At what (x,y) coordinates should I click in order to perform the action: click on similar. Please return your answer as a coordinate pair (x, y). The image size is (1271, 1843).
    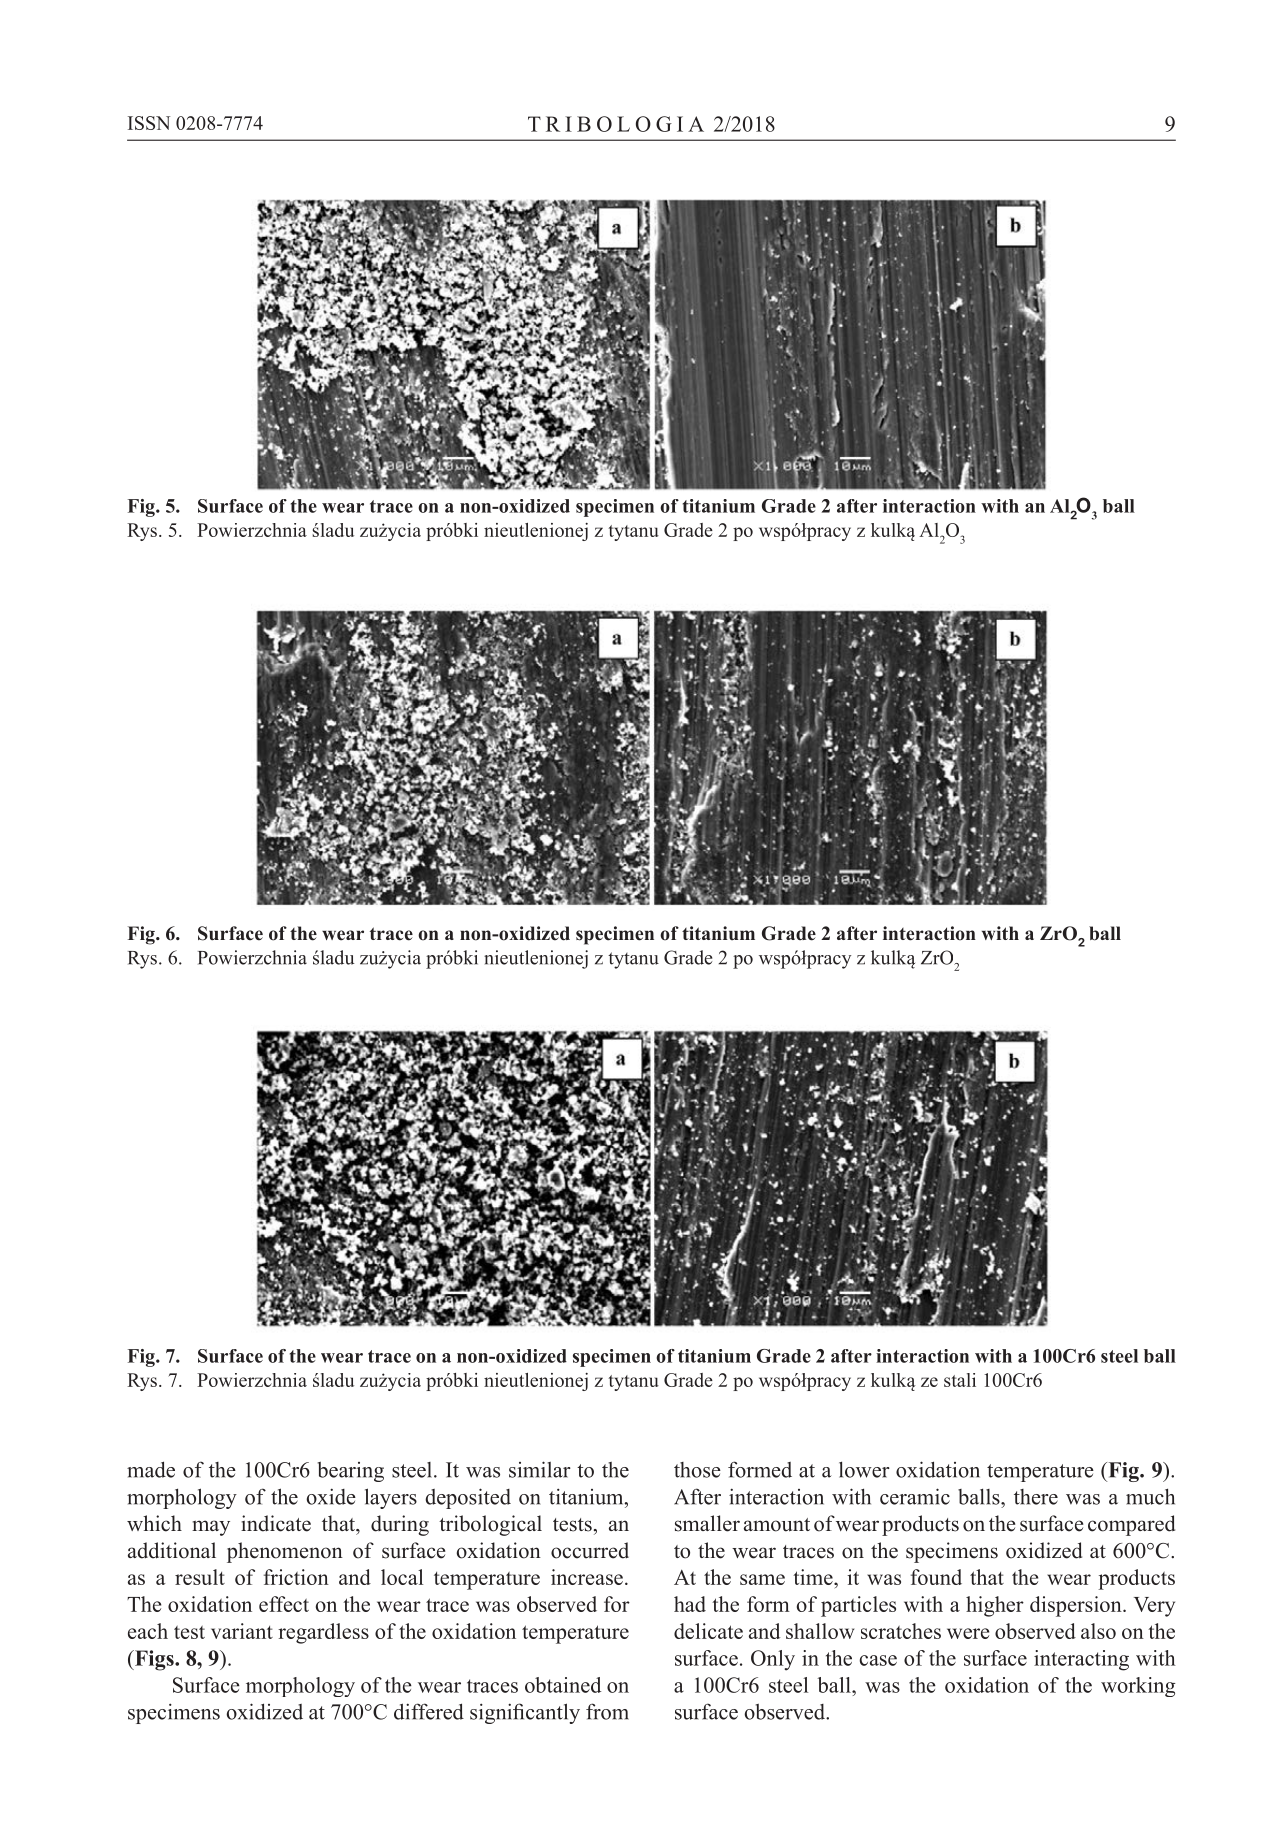
    Looking at the image, I should click on (540, 1469).
